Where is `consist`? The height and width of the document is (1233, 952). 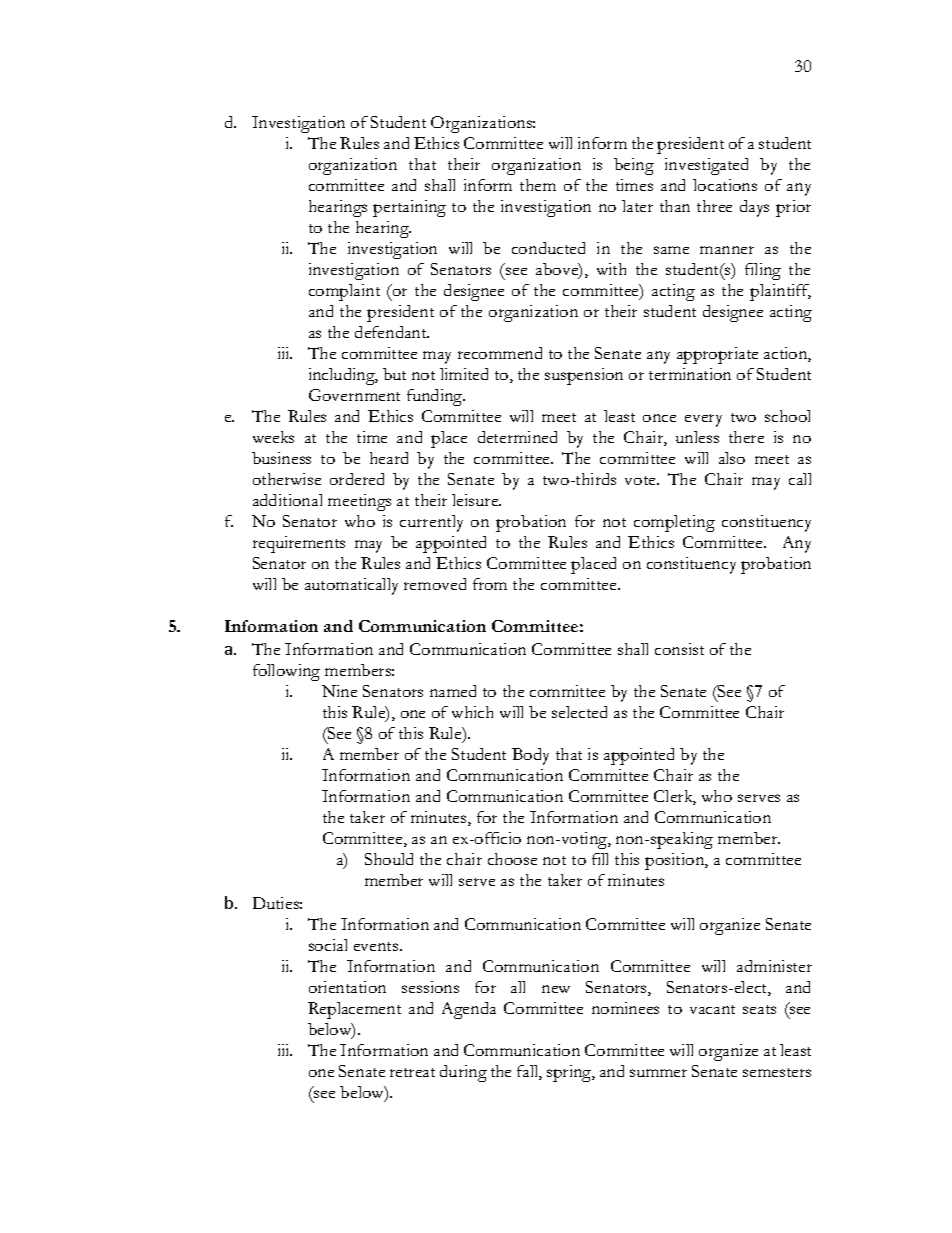
consist is located at coordinates (679, 649).
